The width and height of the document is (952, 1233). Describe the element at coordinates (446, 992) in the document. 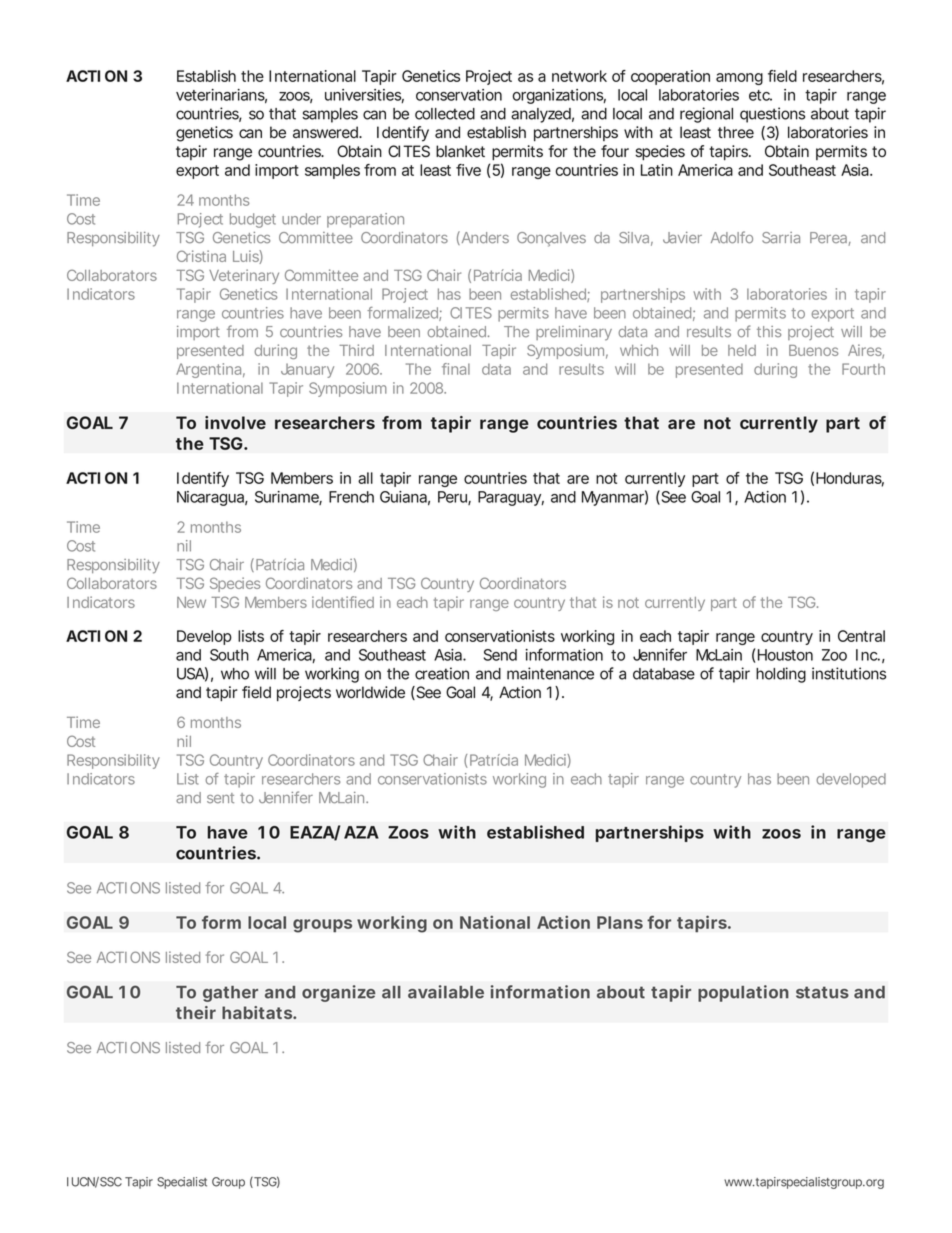

I see `available` at that location.
